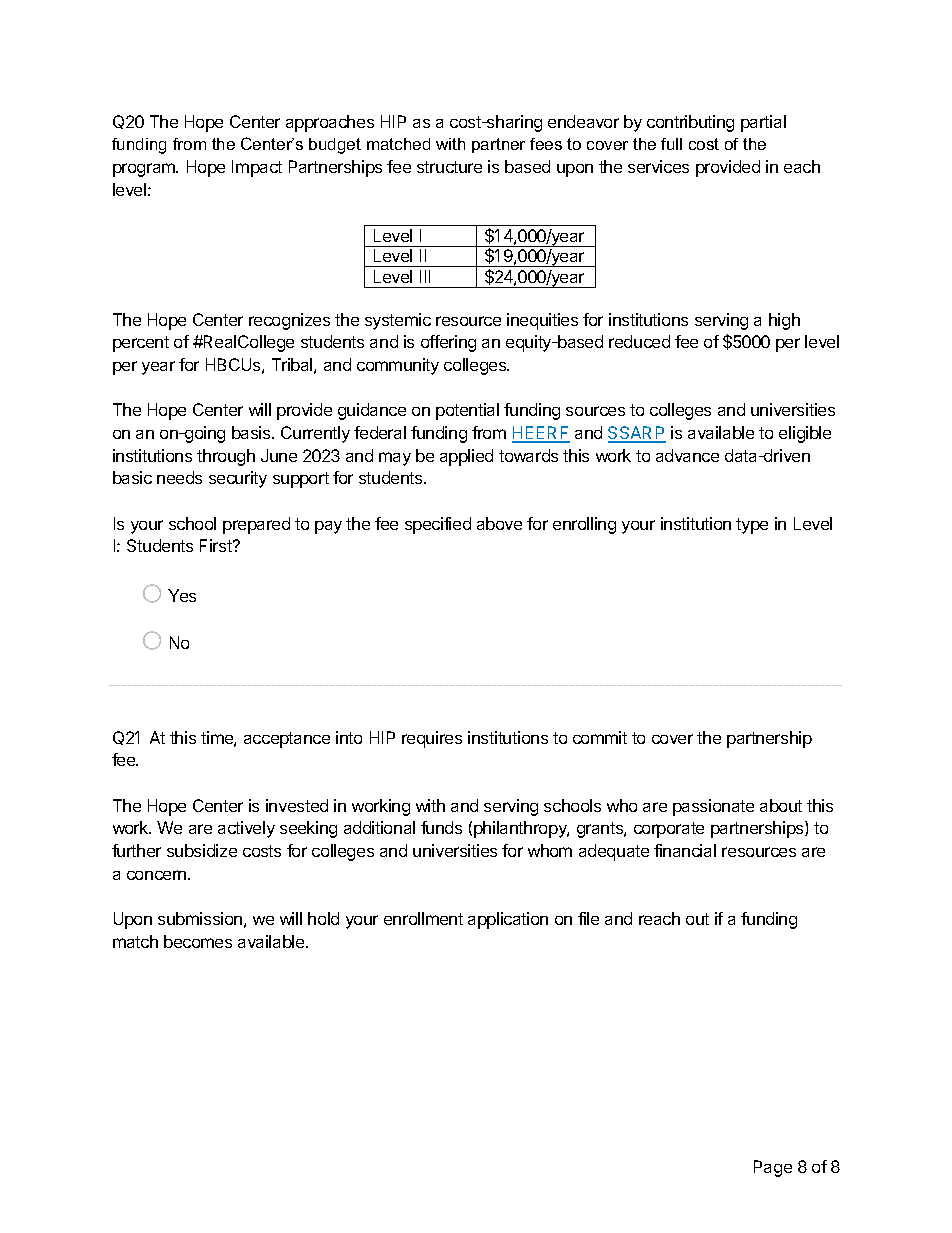  Describe the element at coordinates (752, 526) in the screenshot. I see `type` at that location.
